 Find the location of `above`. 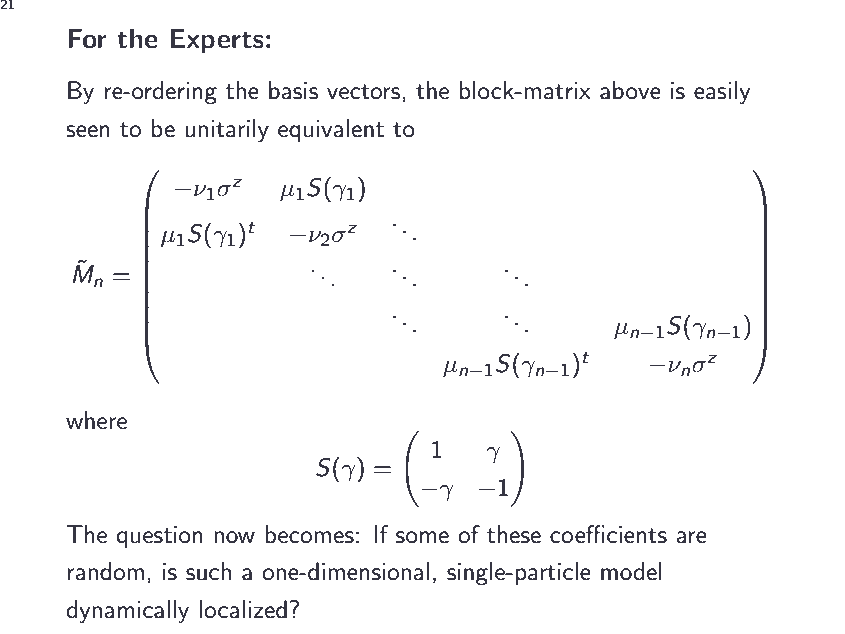

above is located at coordinates (630, 90).
